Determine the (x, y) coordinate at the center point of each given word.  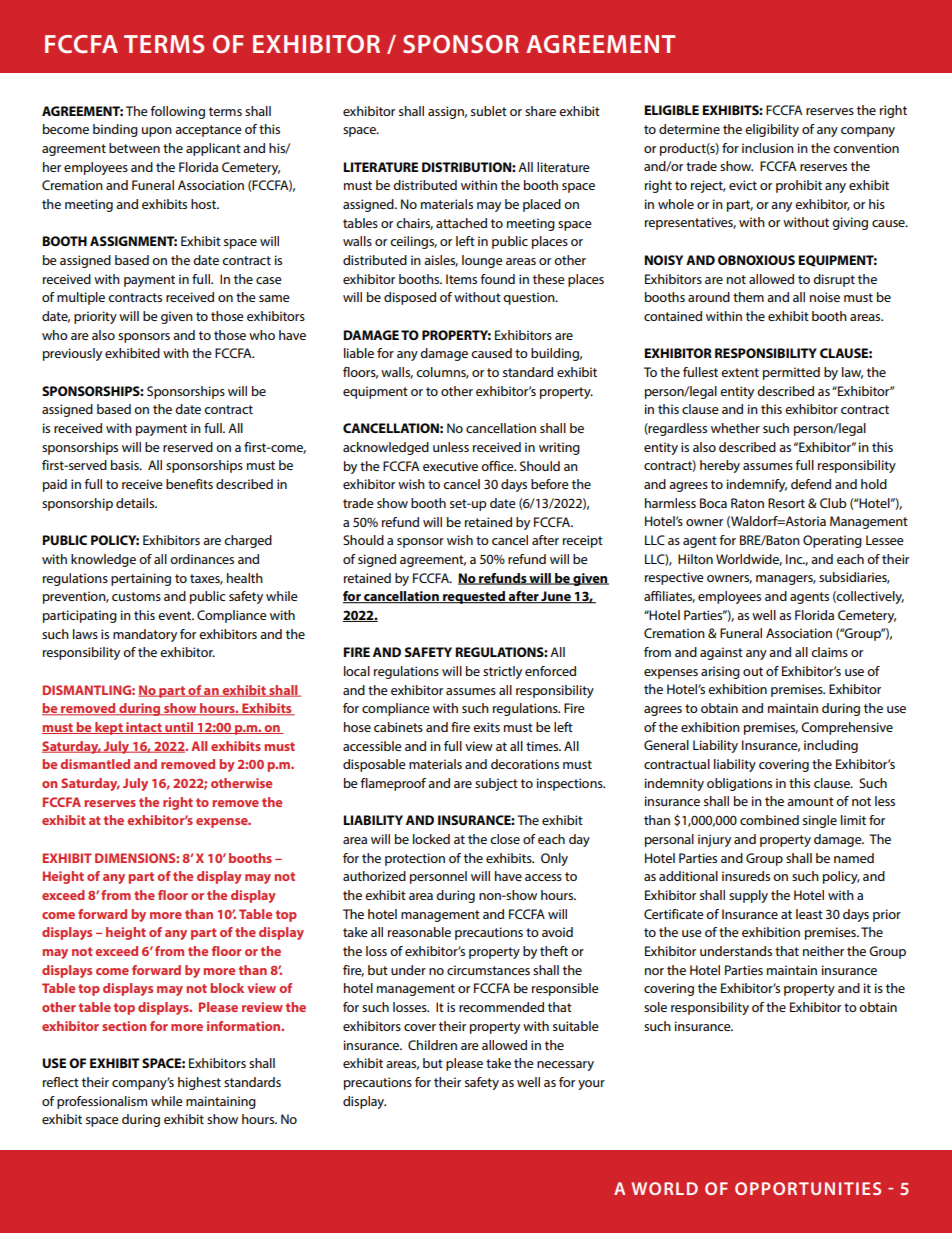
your (591, 1085)
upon (157, 132)
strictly (502, 672)
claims (829, 652)
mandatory (145, 635)
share (540, 111)
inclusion (768, 148)
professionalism (102, 1102)
